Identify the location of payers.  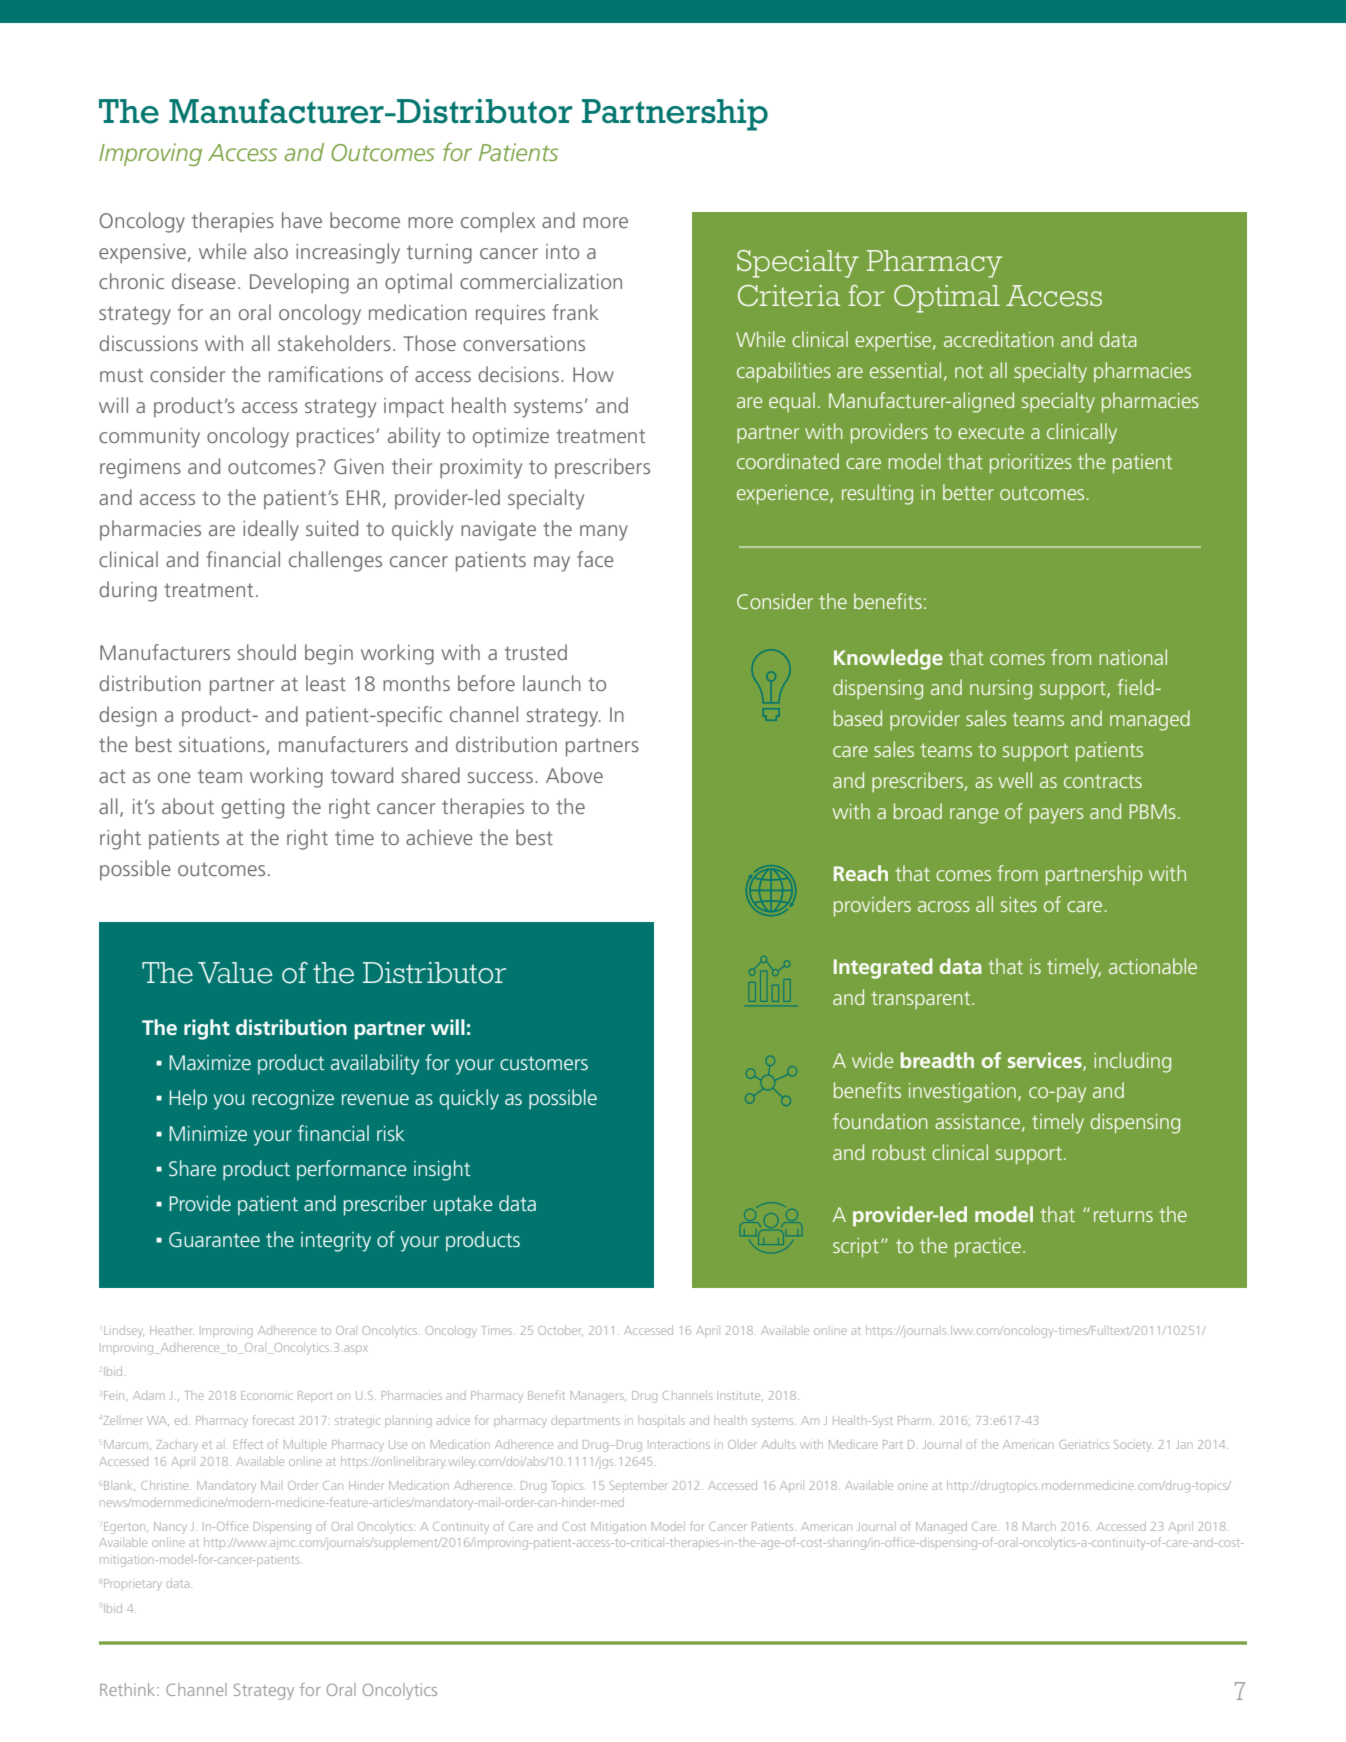
(1057, 816).
